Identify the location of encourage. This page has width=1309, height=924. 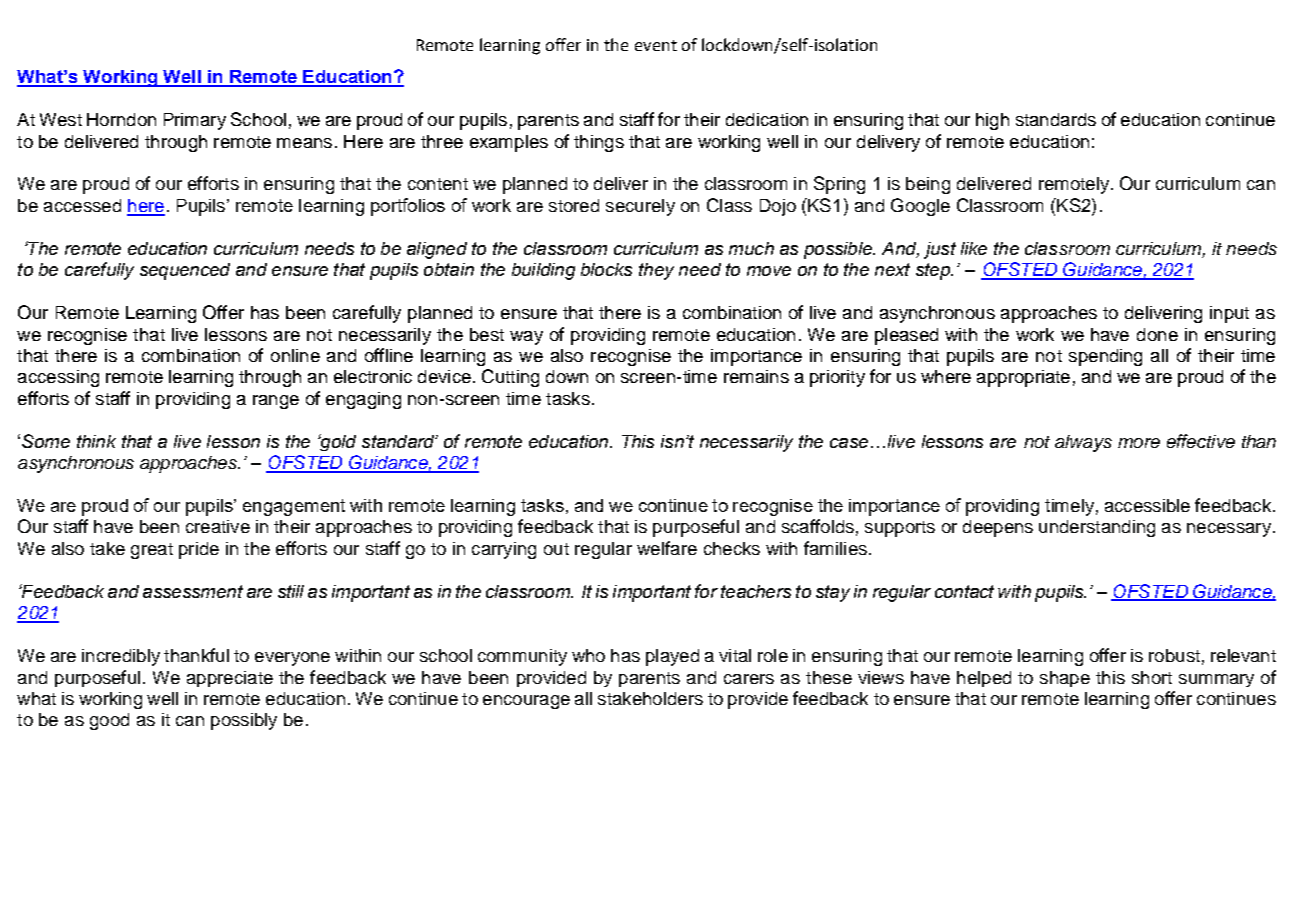
(526, 702).
